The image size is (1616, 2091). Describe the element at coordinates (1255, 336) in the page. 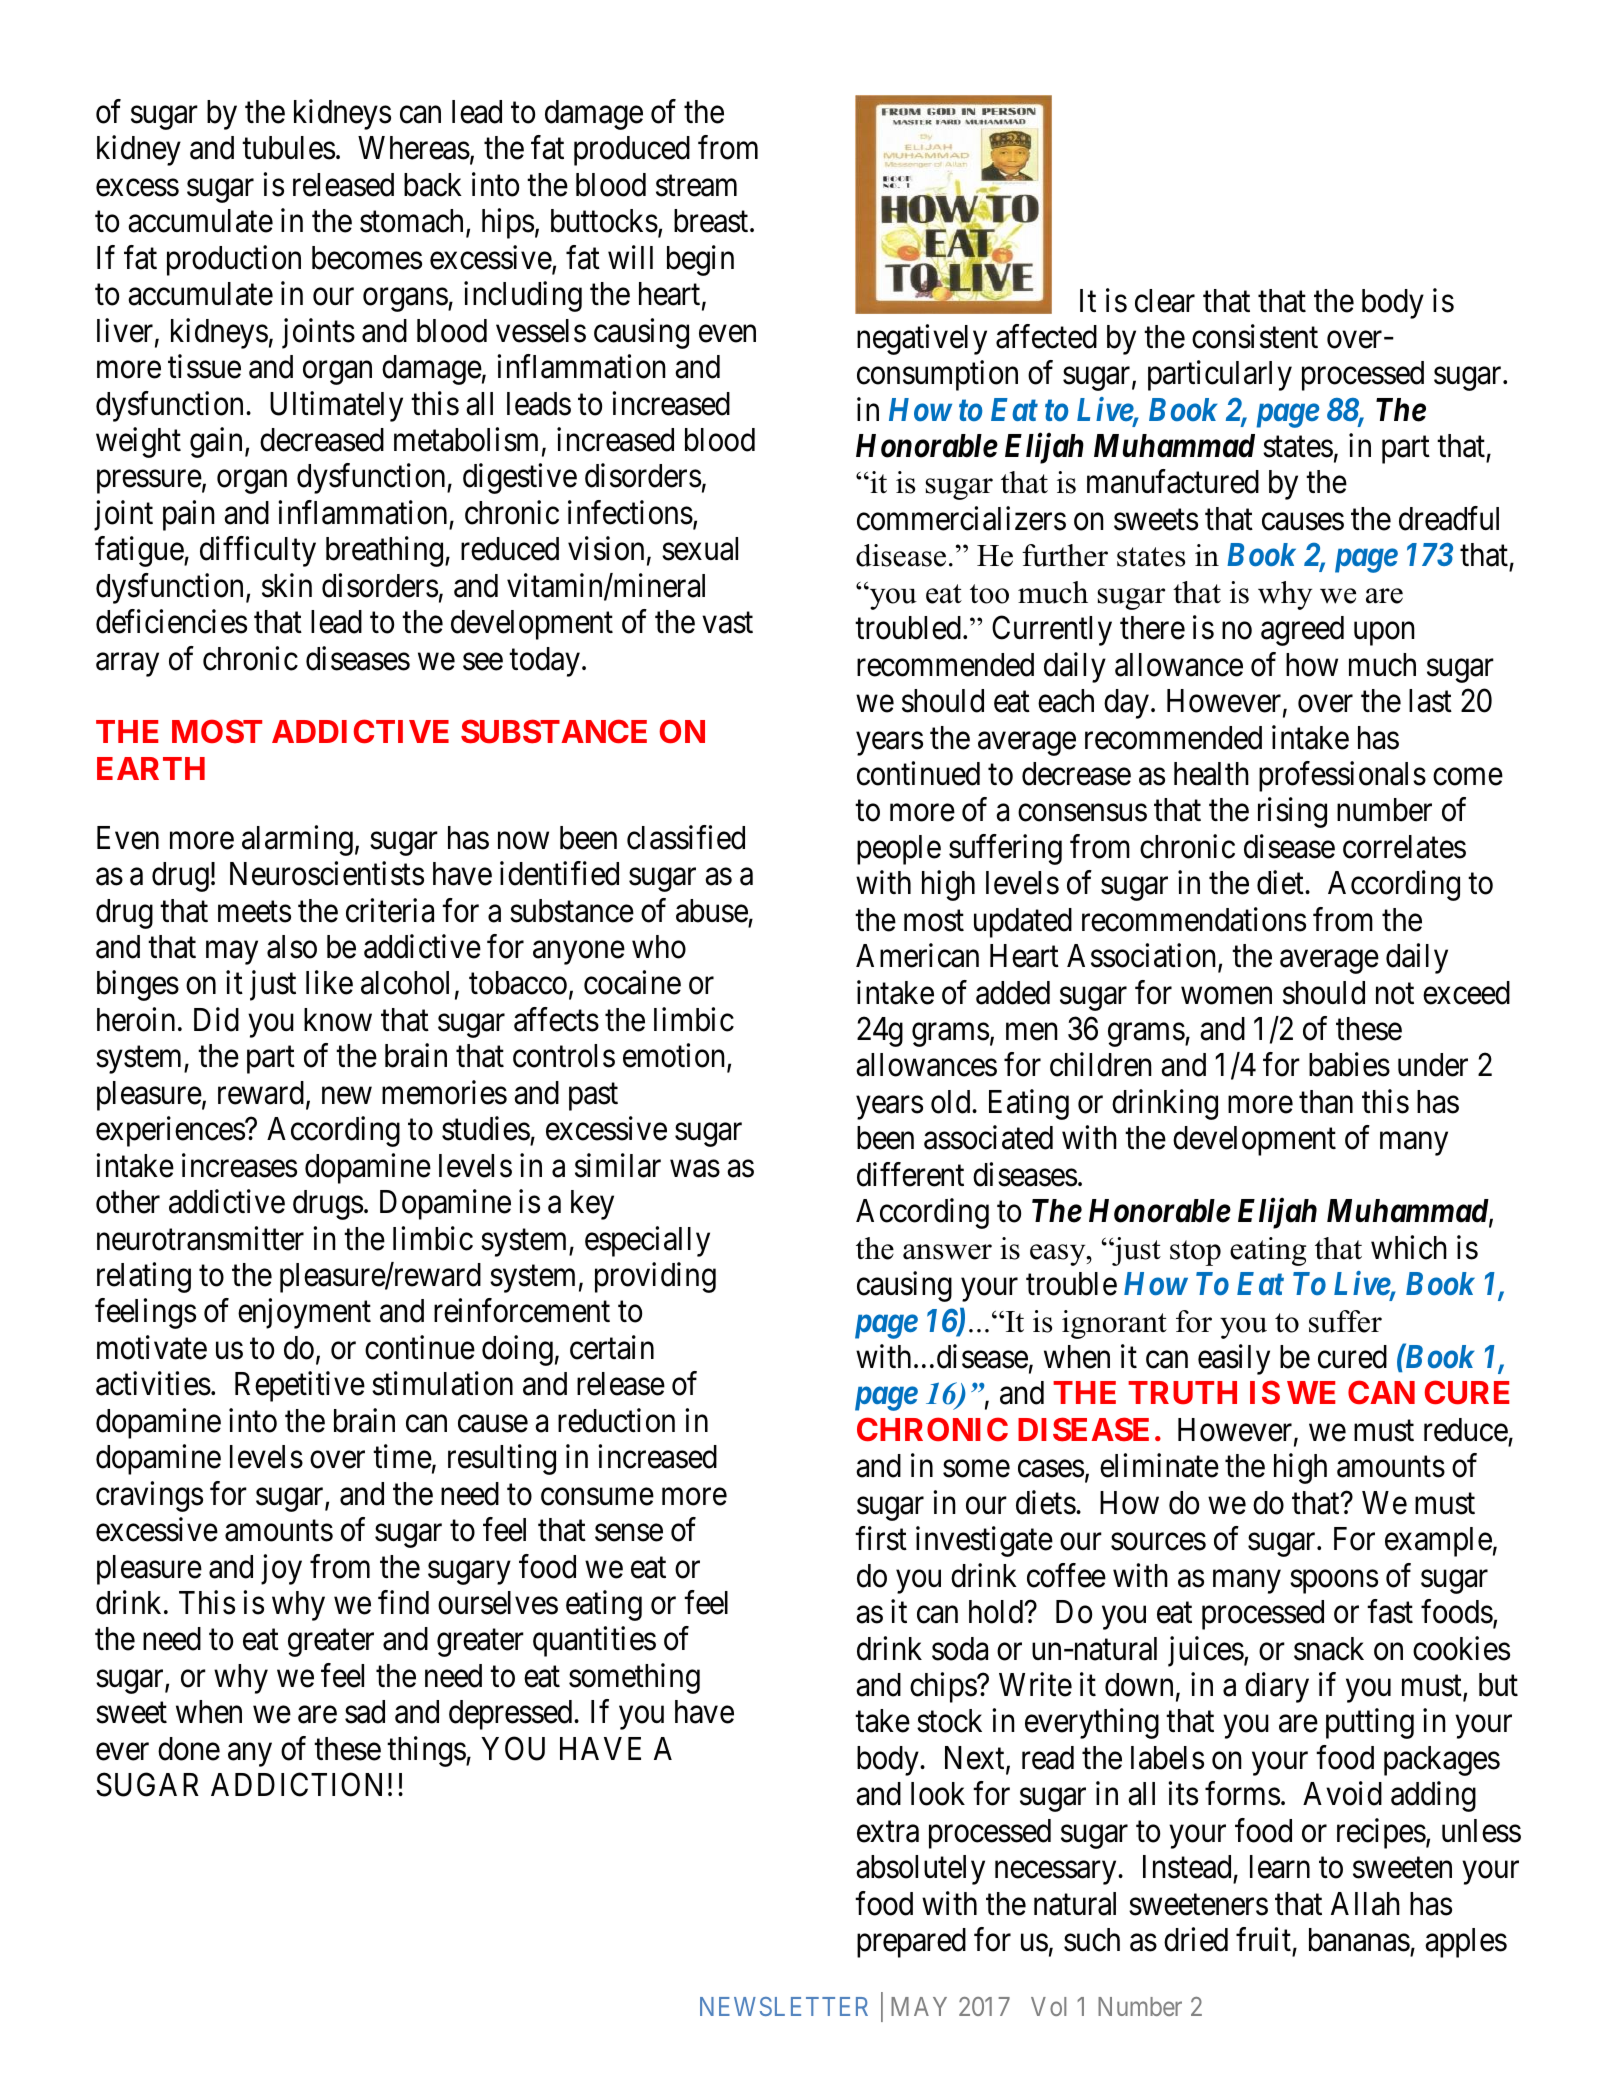

I see `consistent` at that location.
